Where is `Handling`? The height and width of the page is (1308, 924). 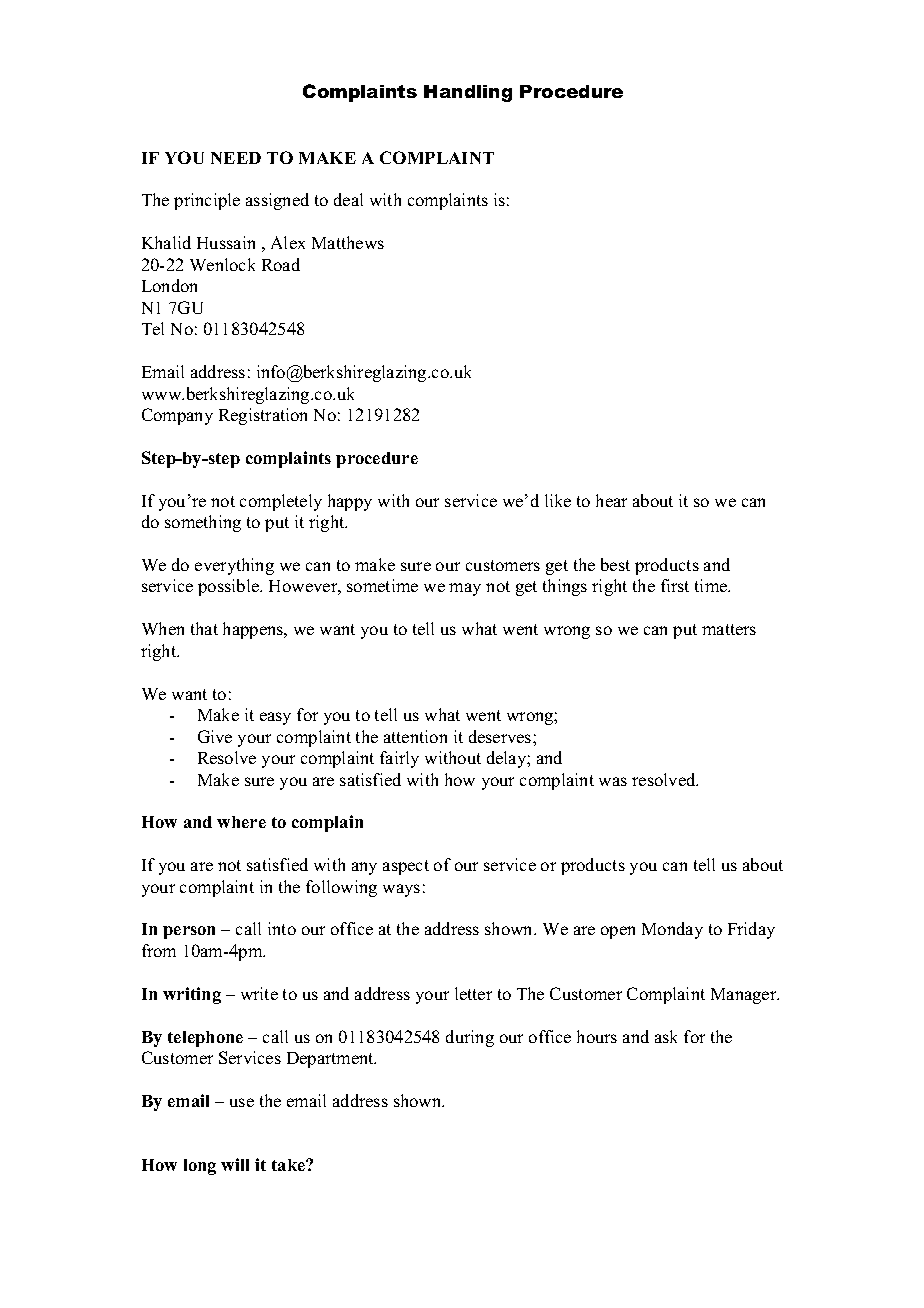
Handling is located at coordinates (468, 93).
